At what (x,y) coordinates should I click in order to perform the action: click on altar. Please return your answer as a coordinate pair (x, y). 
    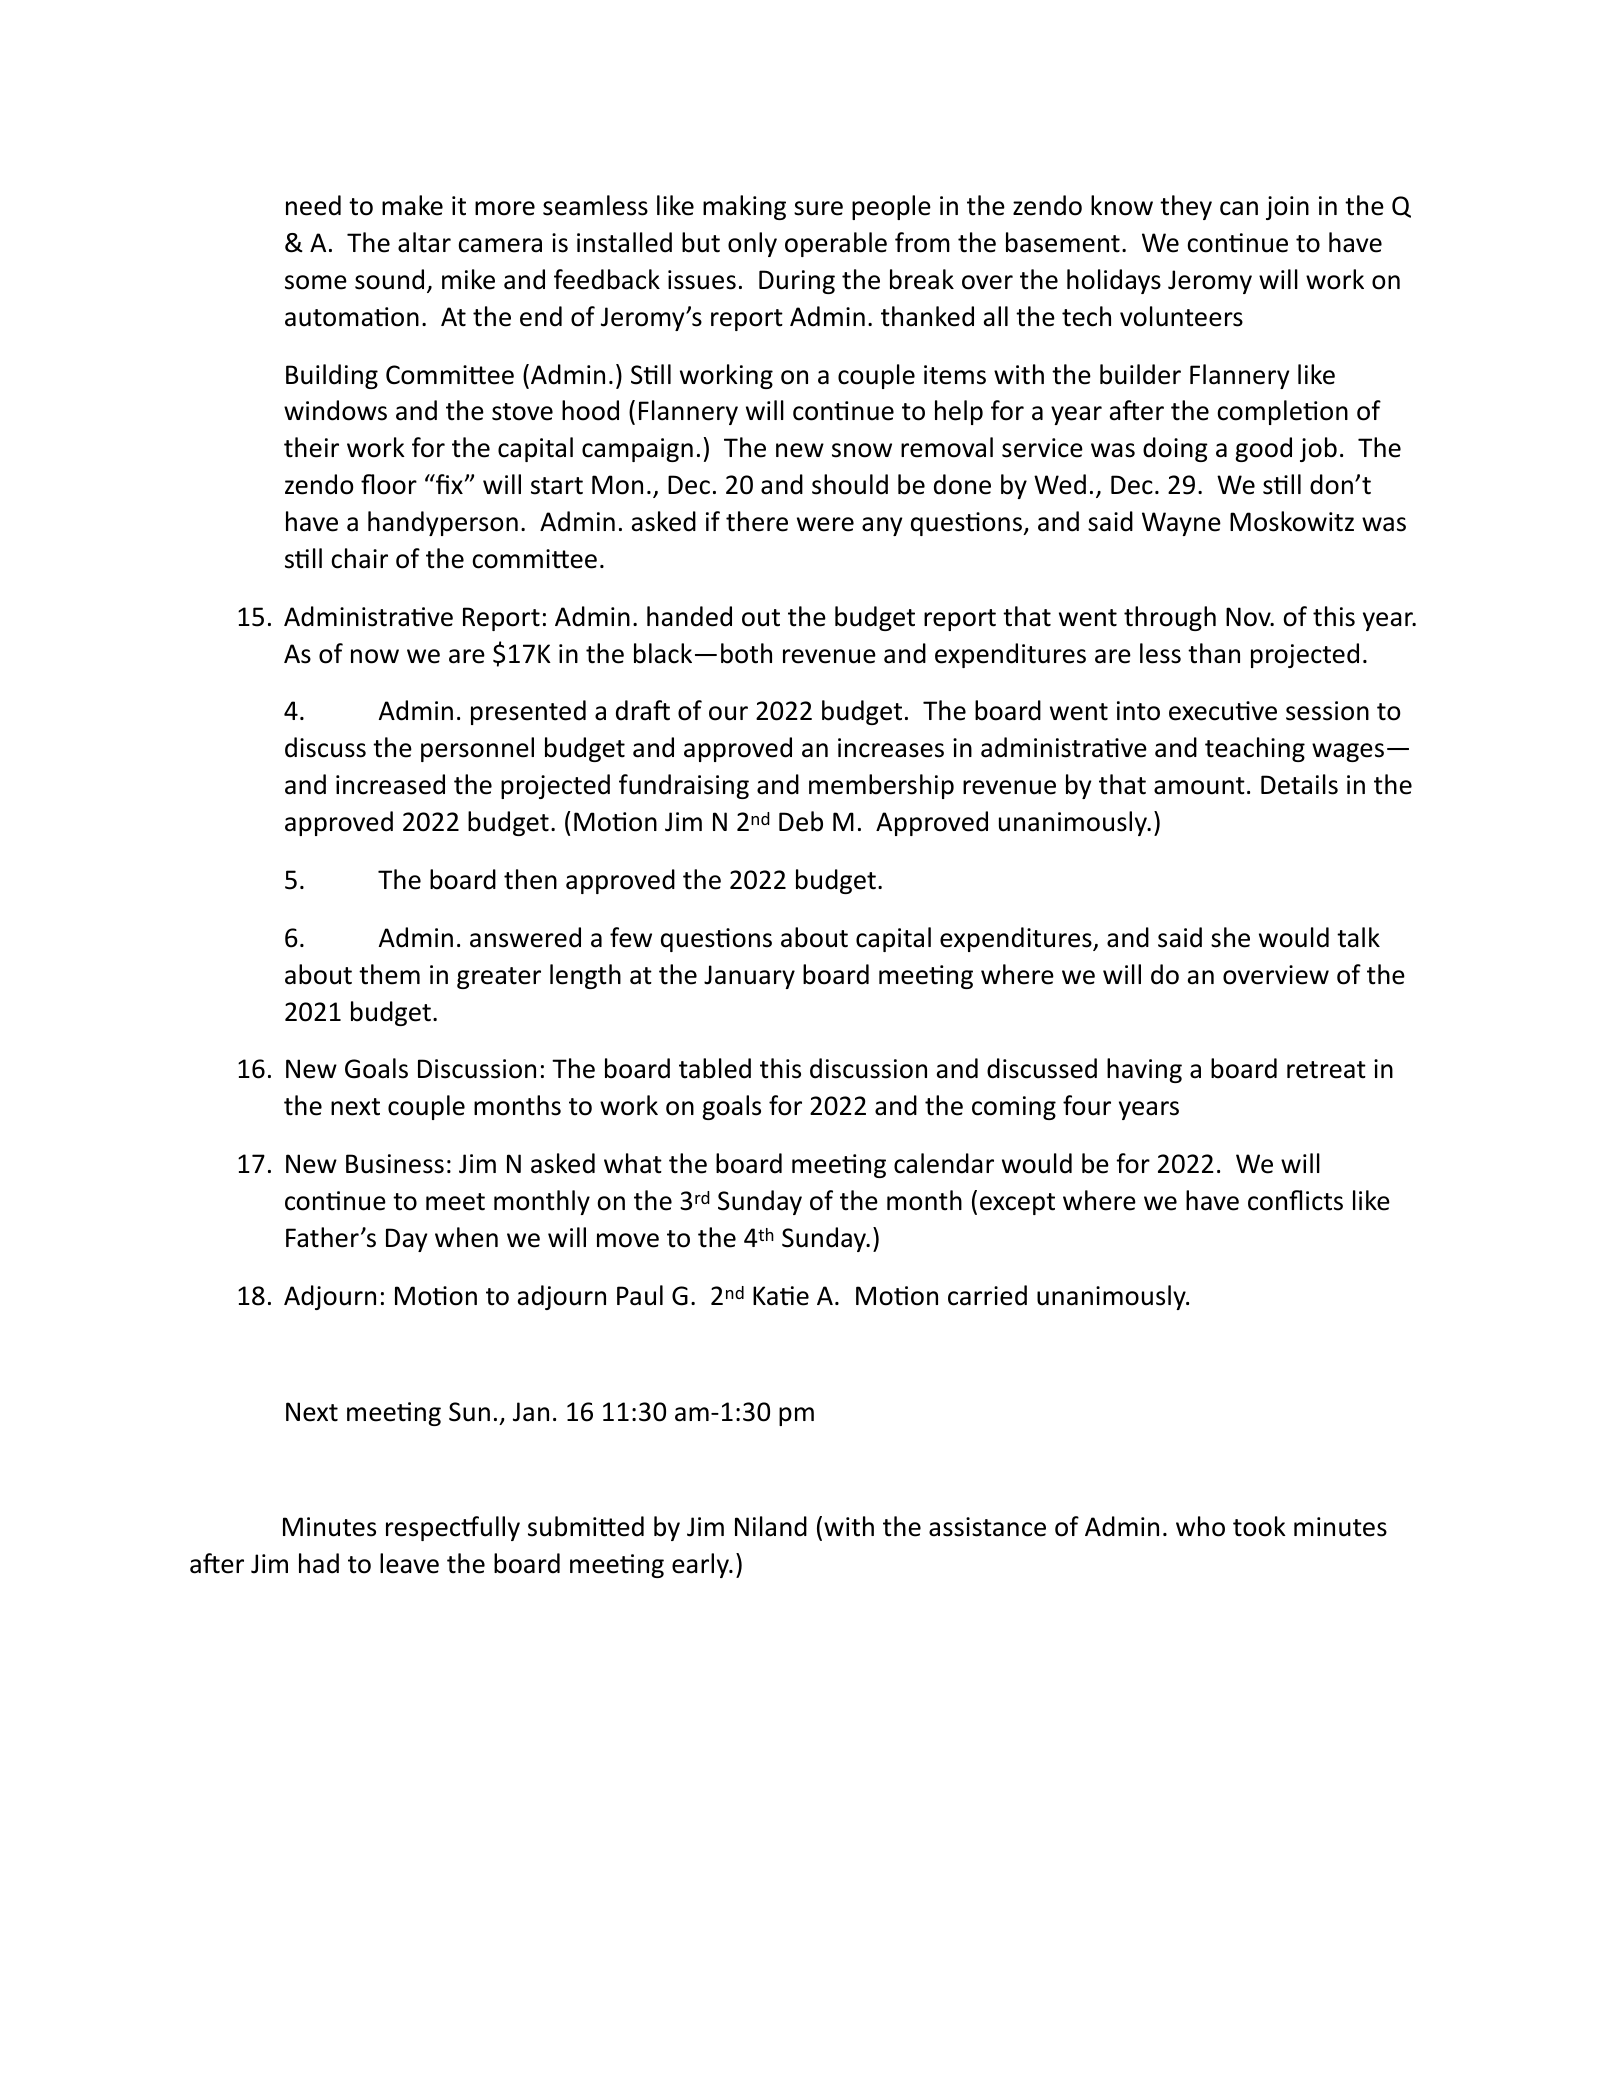
    Looking at the image, I should click on (424, 242).
